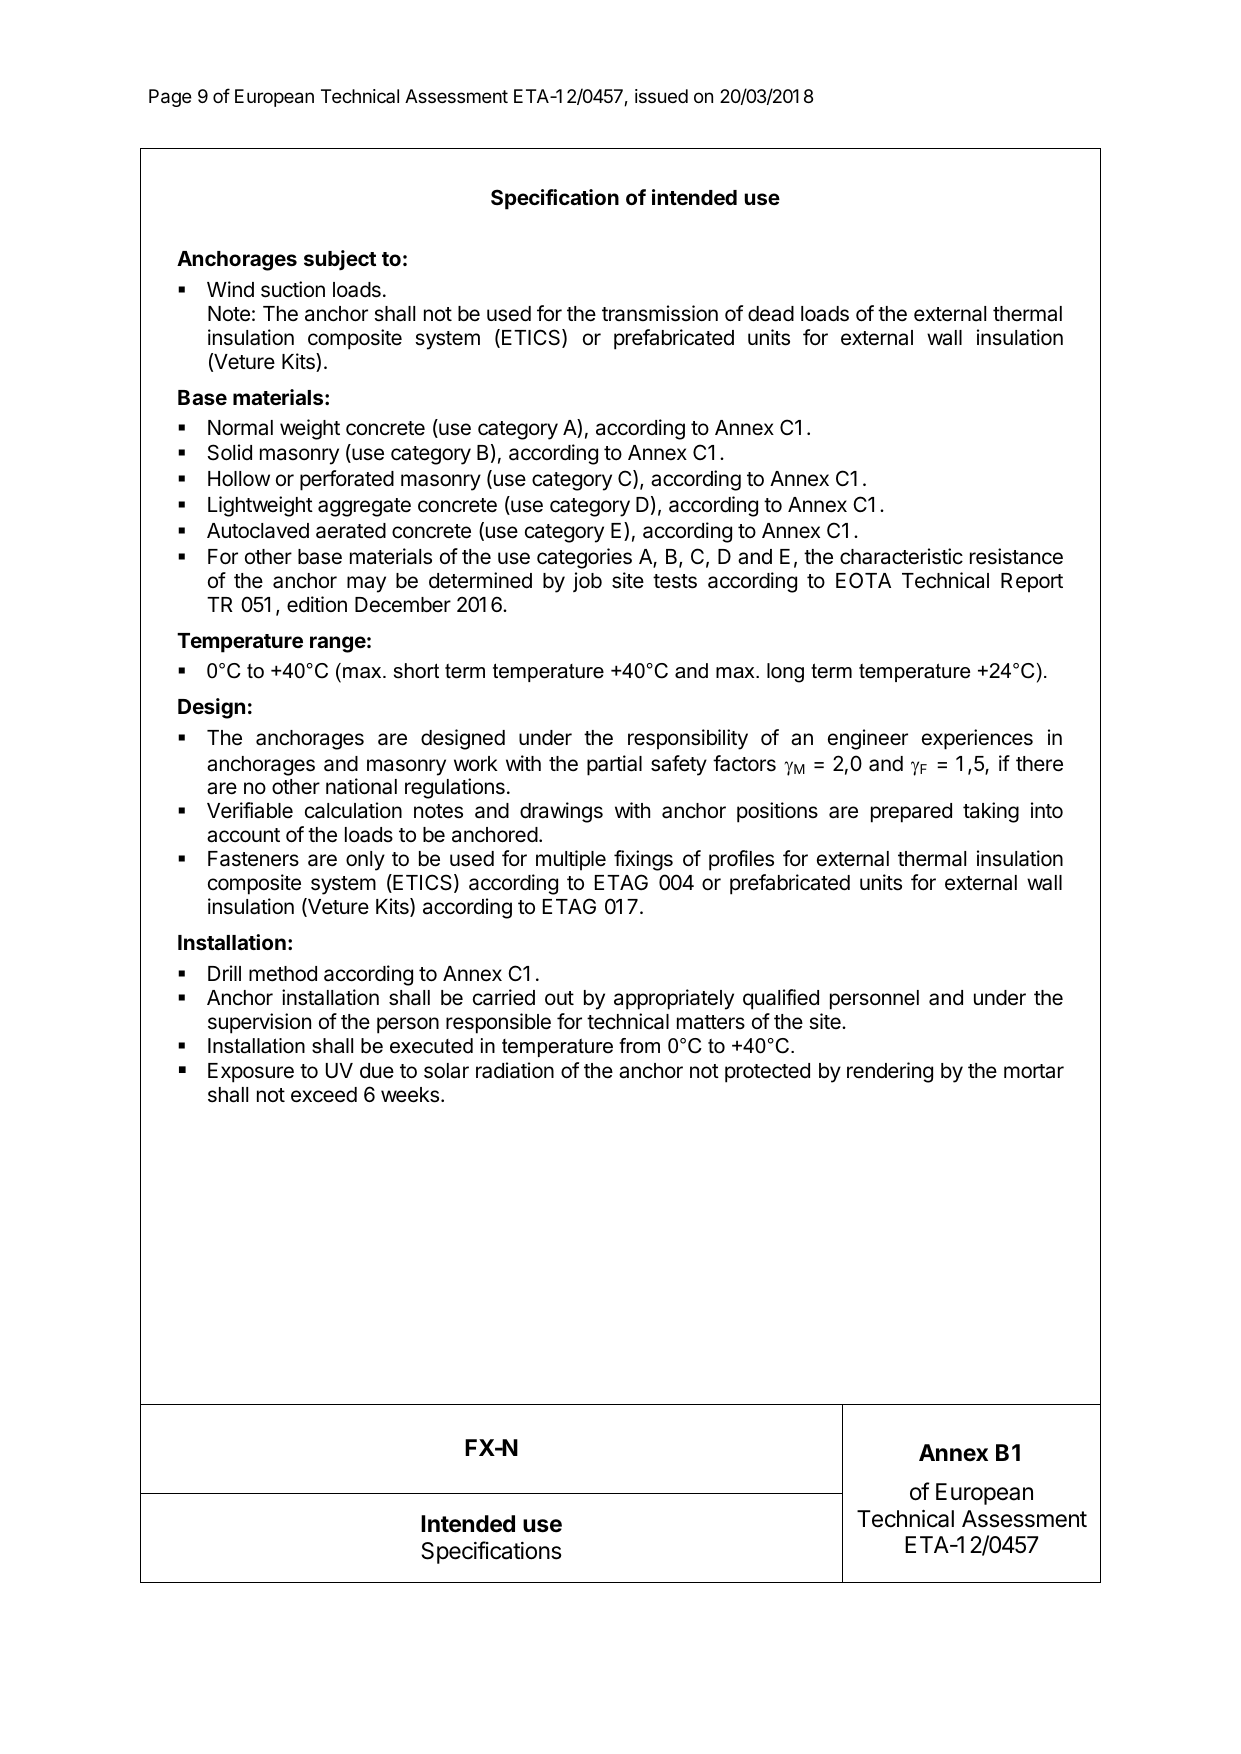 This document has width=1241, height=1754. I want to click on from, so click(639, 1046).
